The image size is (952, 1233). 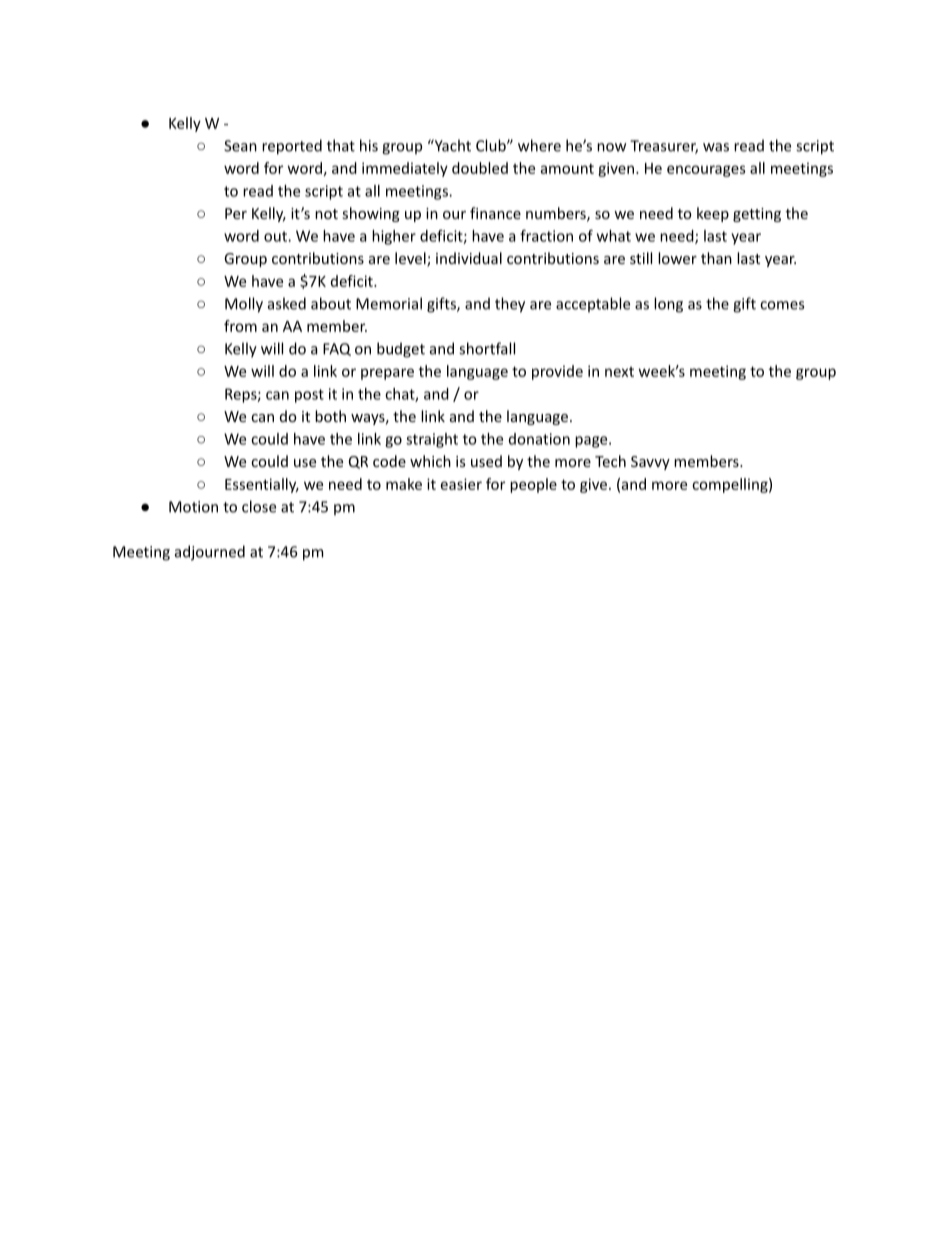 What do you see at coordinates (487, 348) in the document?
I see `shortfall` at bounding box center [487, 348].
